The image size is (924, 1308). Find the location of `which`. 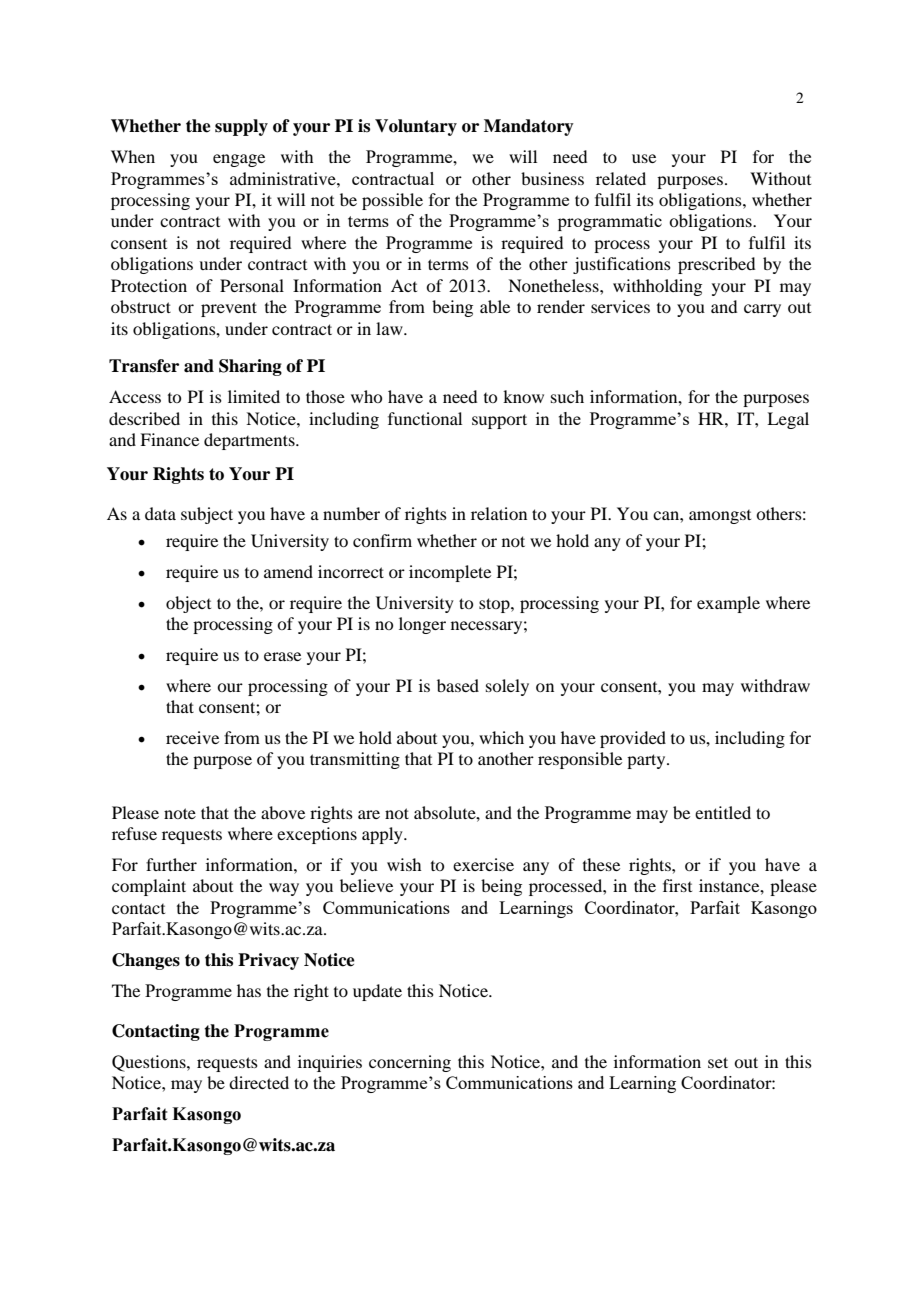

which is located at coordinates (501, 737).
